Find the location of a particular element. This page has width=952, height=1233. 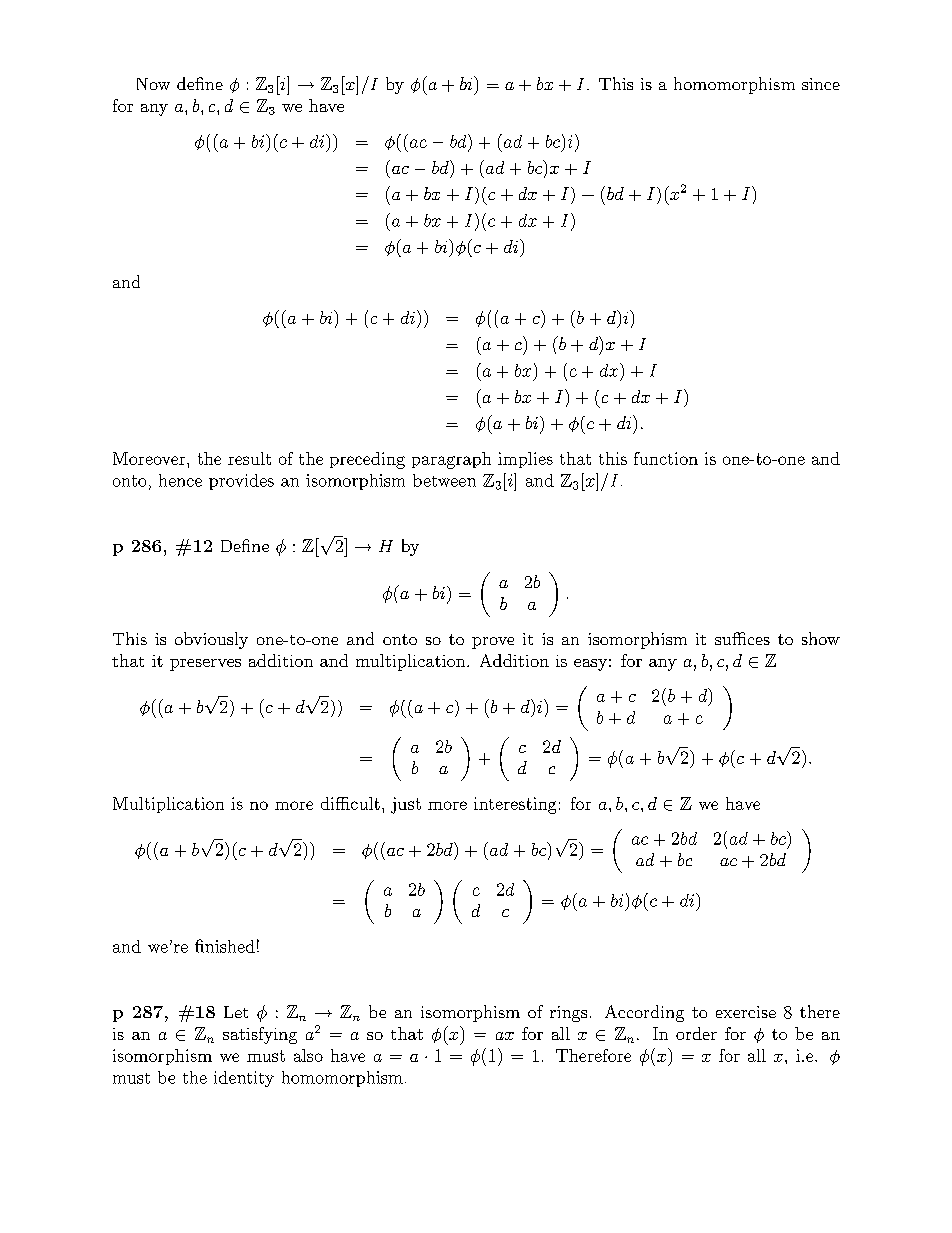

satisfying is located at coordinates (260, 1035).
